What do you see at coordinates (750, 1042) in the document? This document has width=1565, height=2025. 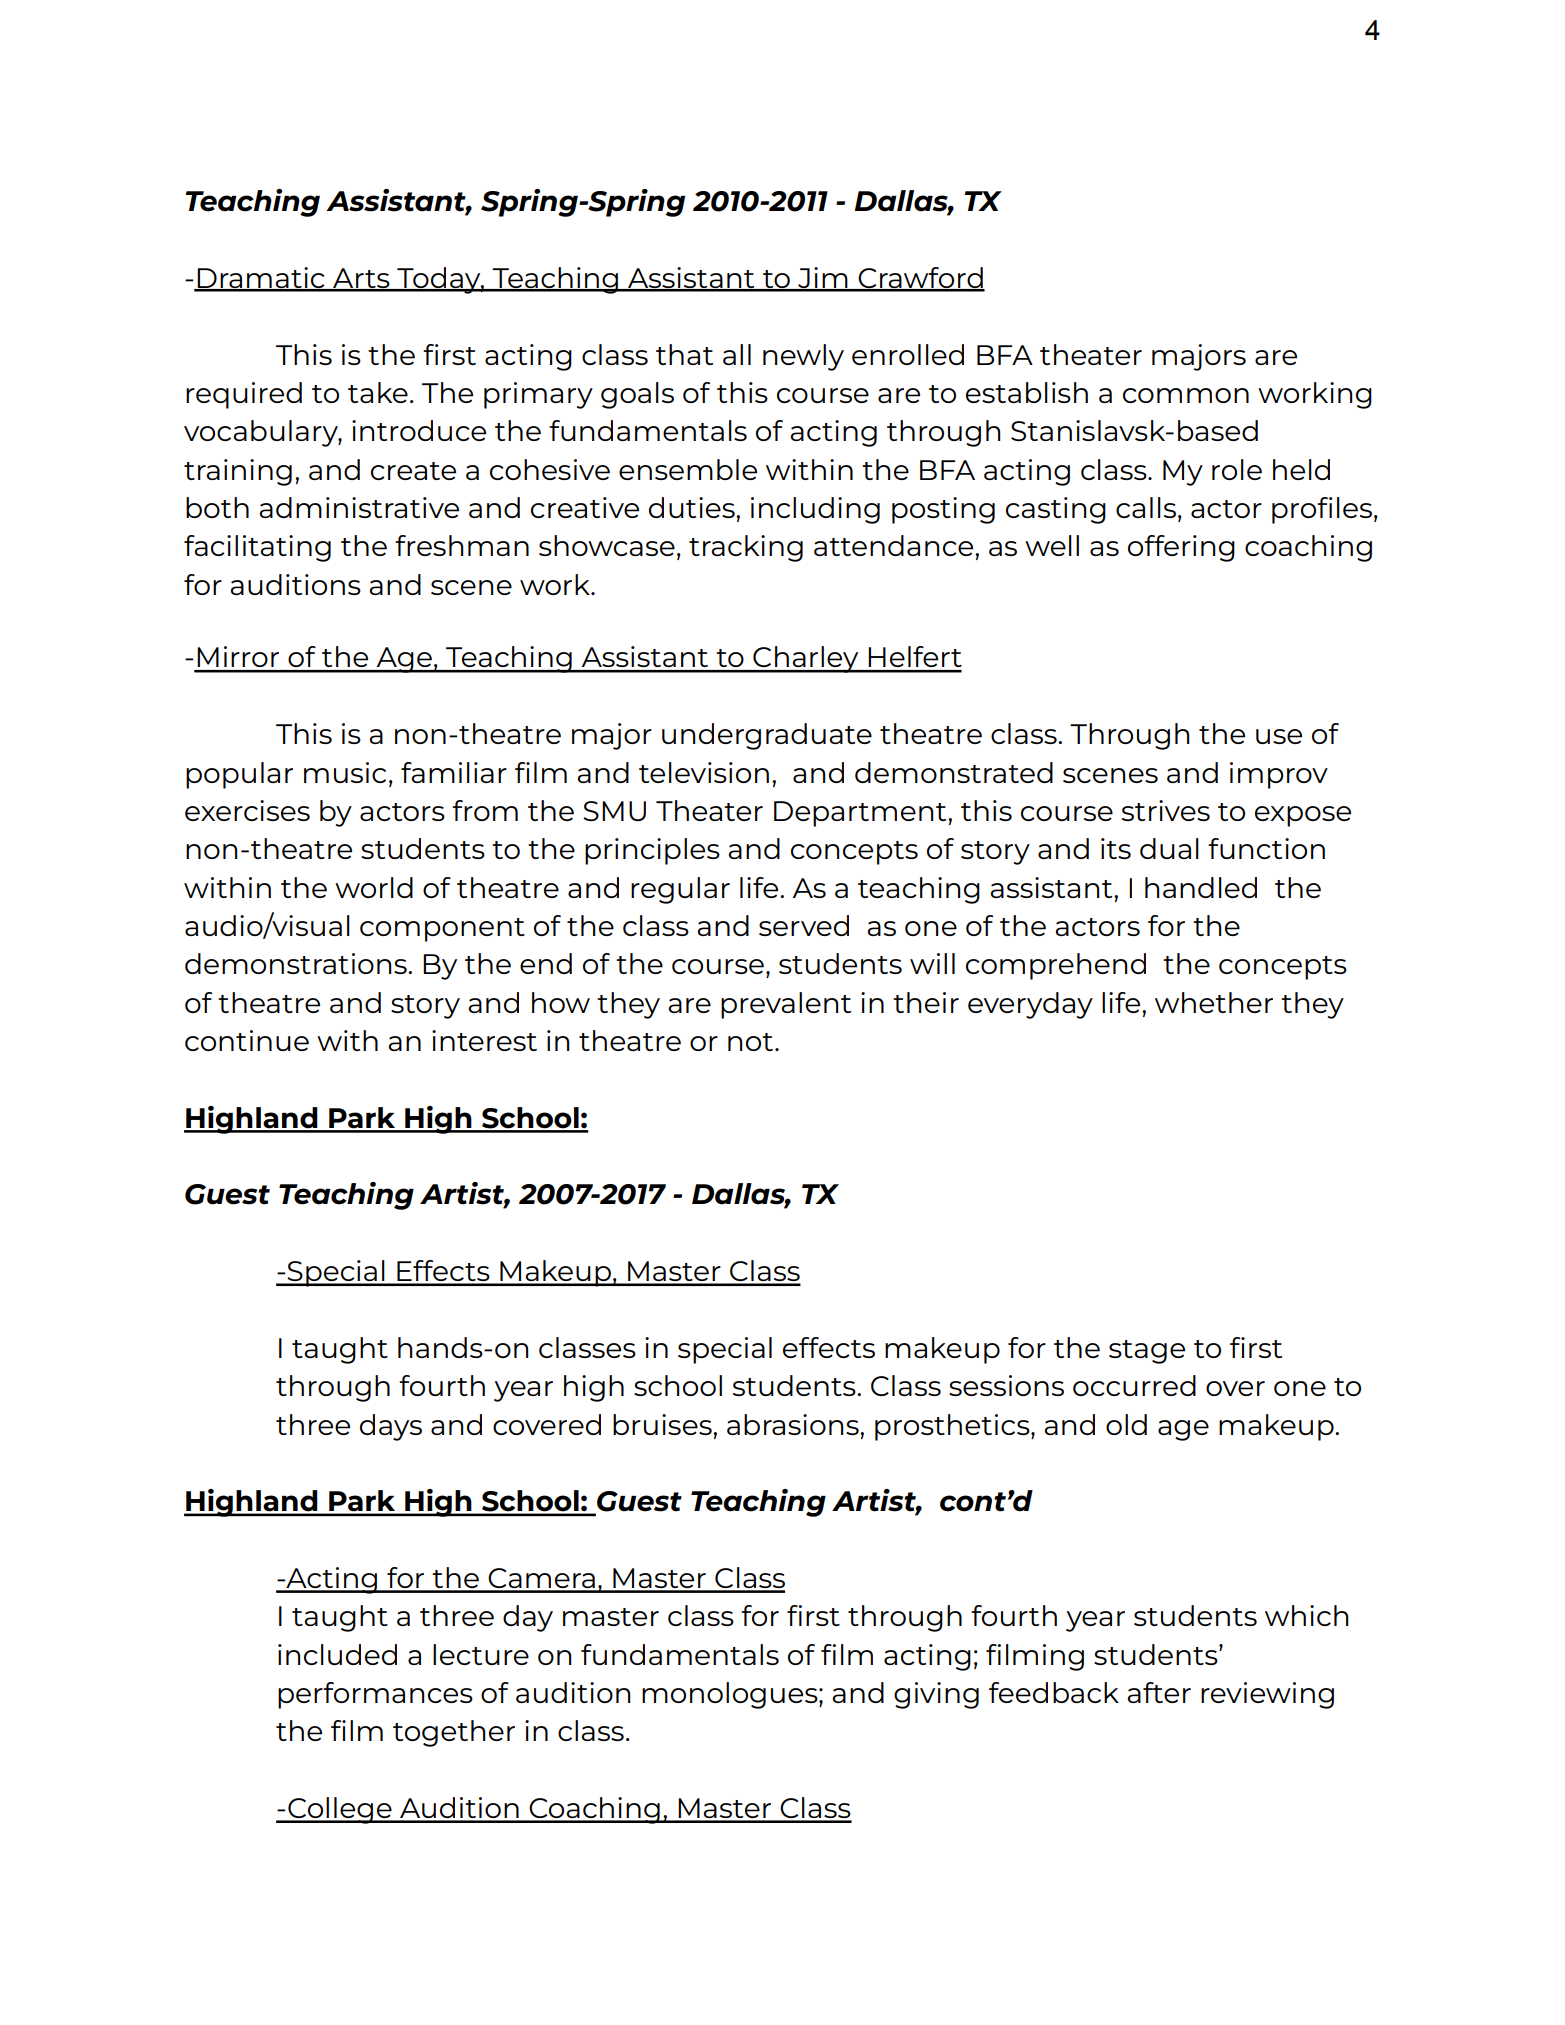 I see `not` at bounding box center [750, 1042].
